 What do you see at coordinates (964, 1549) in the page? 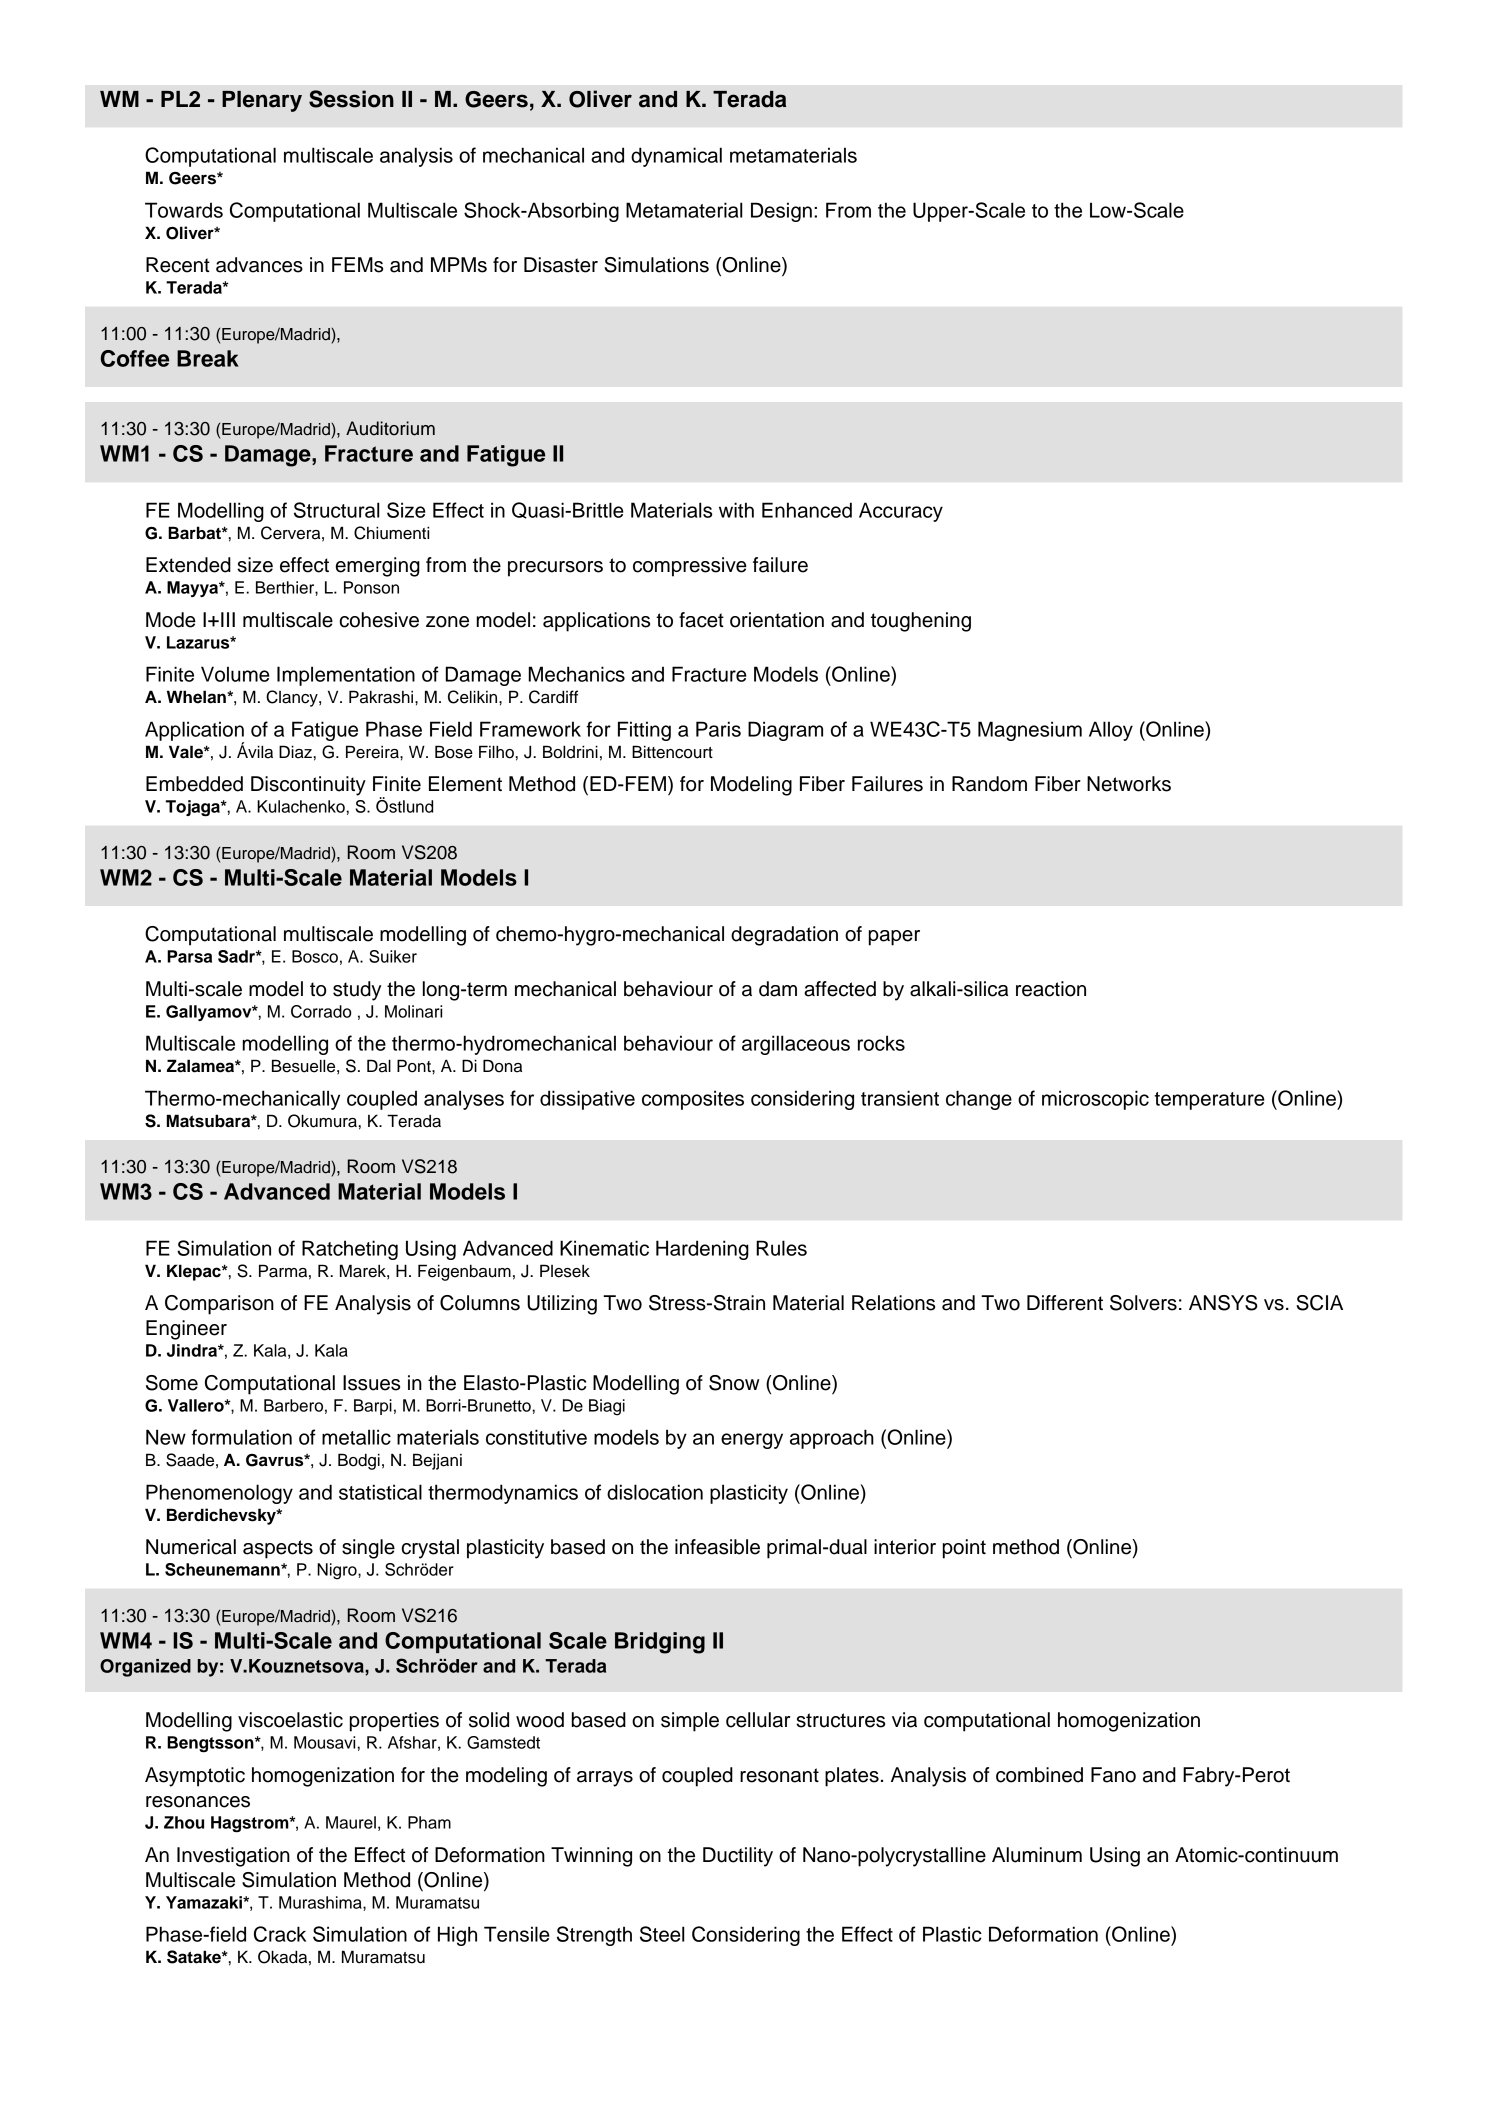
I see `point` at bounding box center [964, 1549].
